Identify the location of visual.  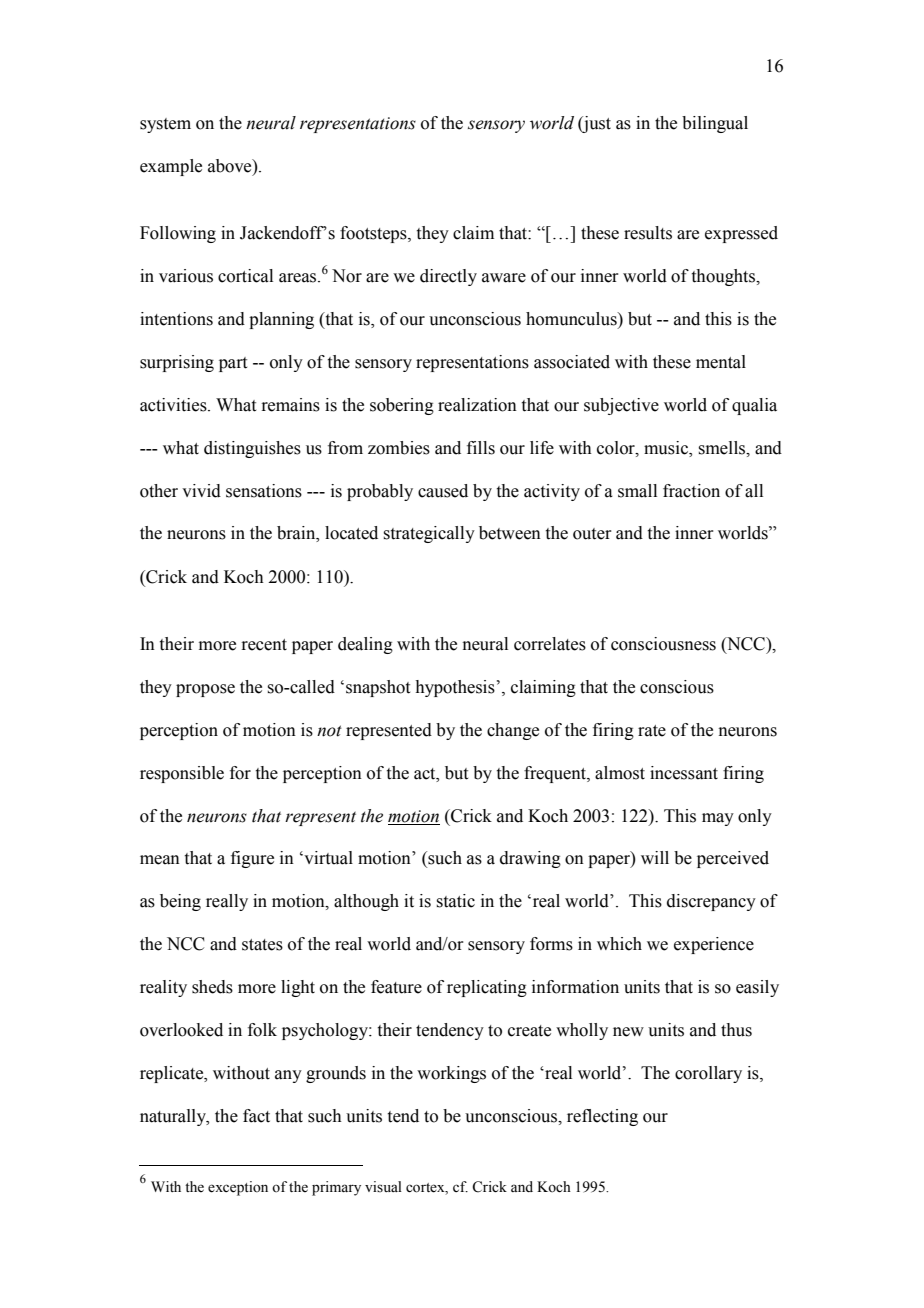
(383, 1187).
